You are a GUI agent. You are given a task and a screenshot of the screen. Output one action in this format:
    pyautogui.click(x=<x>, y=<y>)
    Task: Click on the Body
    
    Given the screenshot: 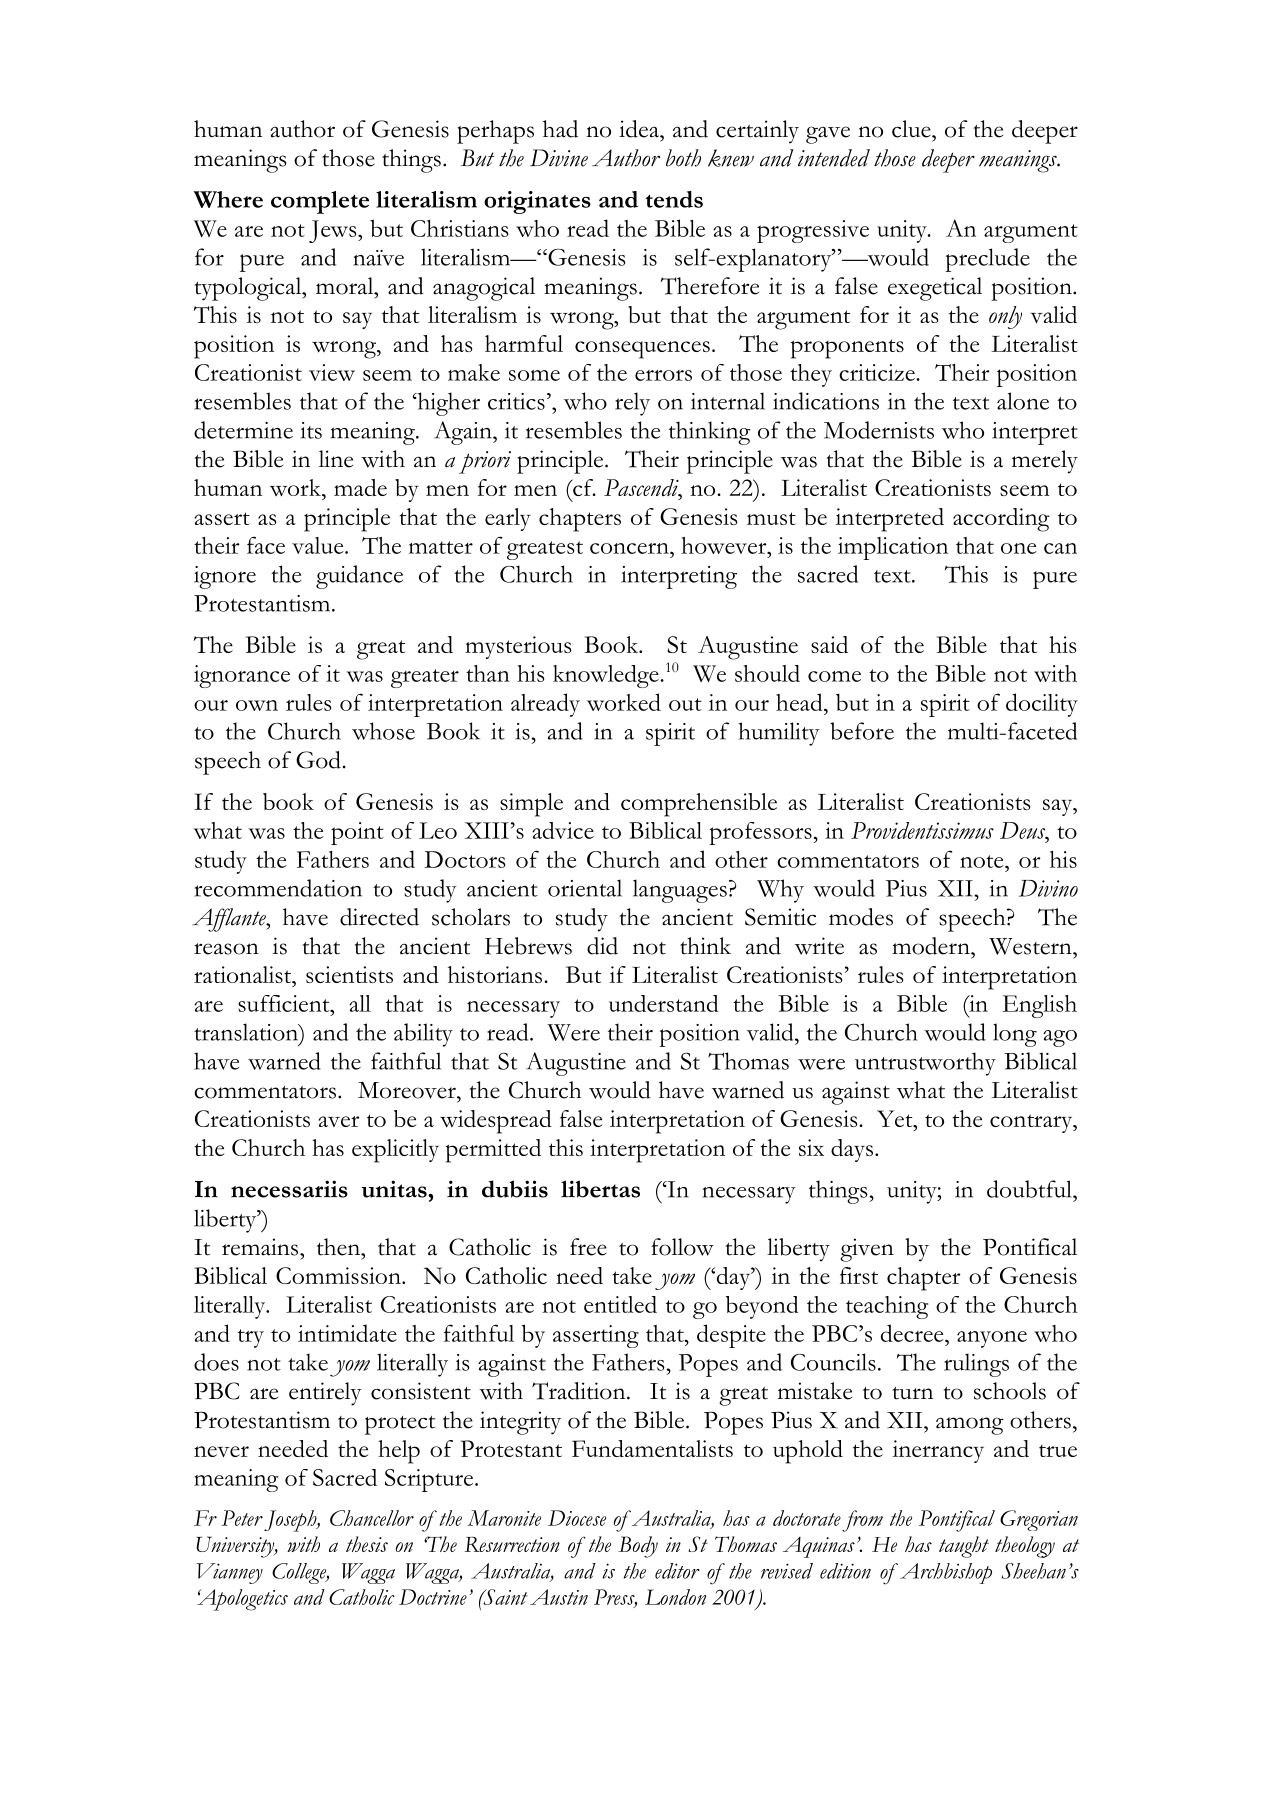 What is the action you would take?
    pyautogui.click(x=638, y=1547)
